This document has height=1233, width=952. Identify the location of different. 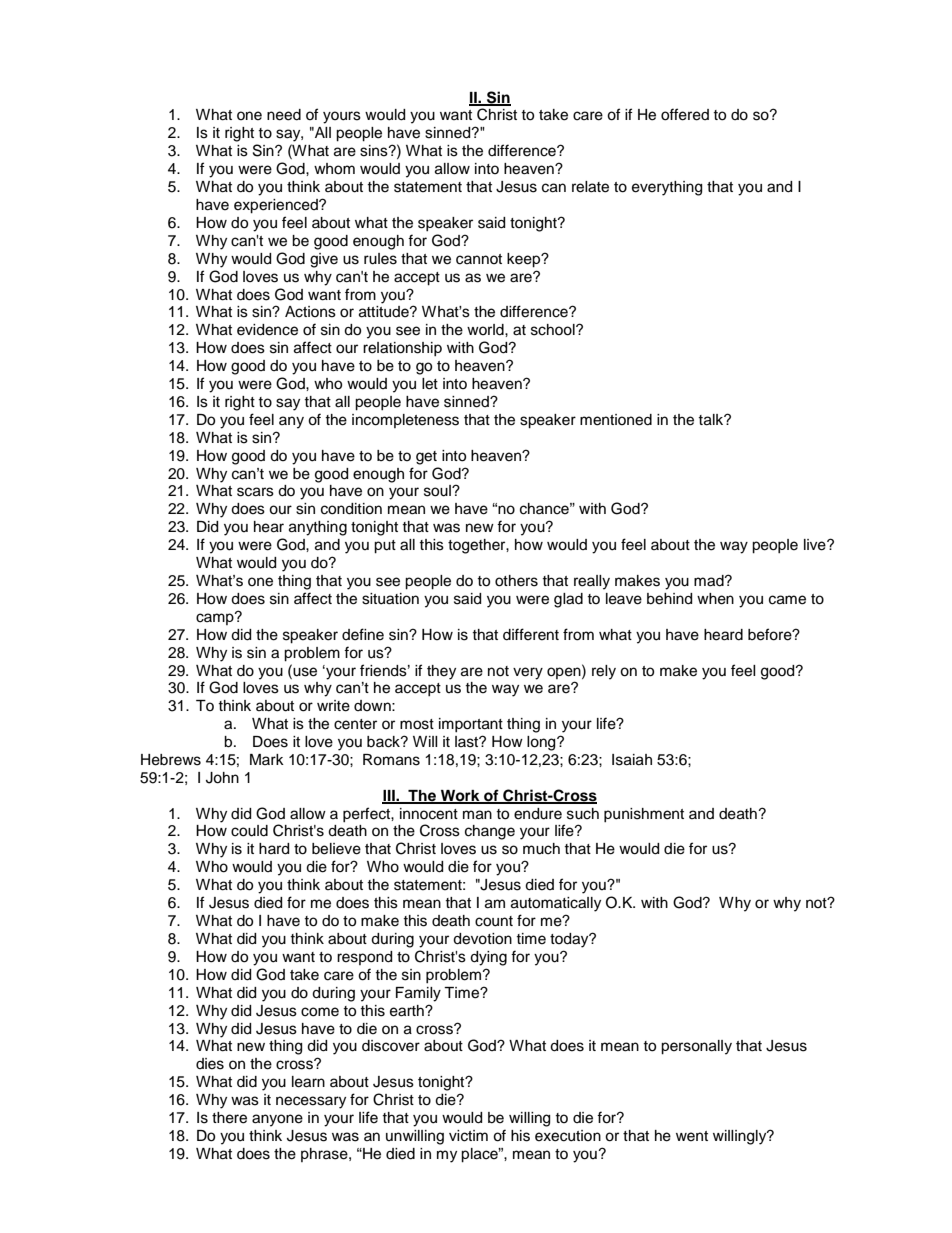
(531, 634).
